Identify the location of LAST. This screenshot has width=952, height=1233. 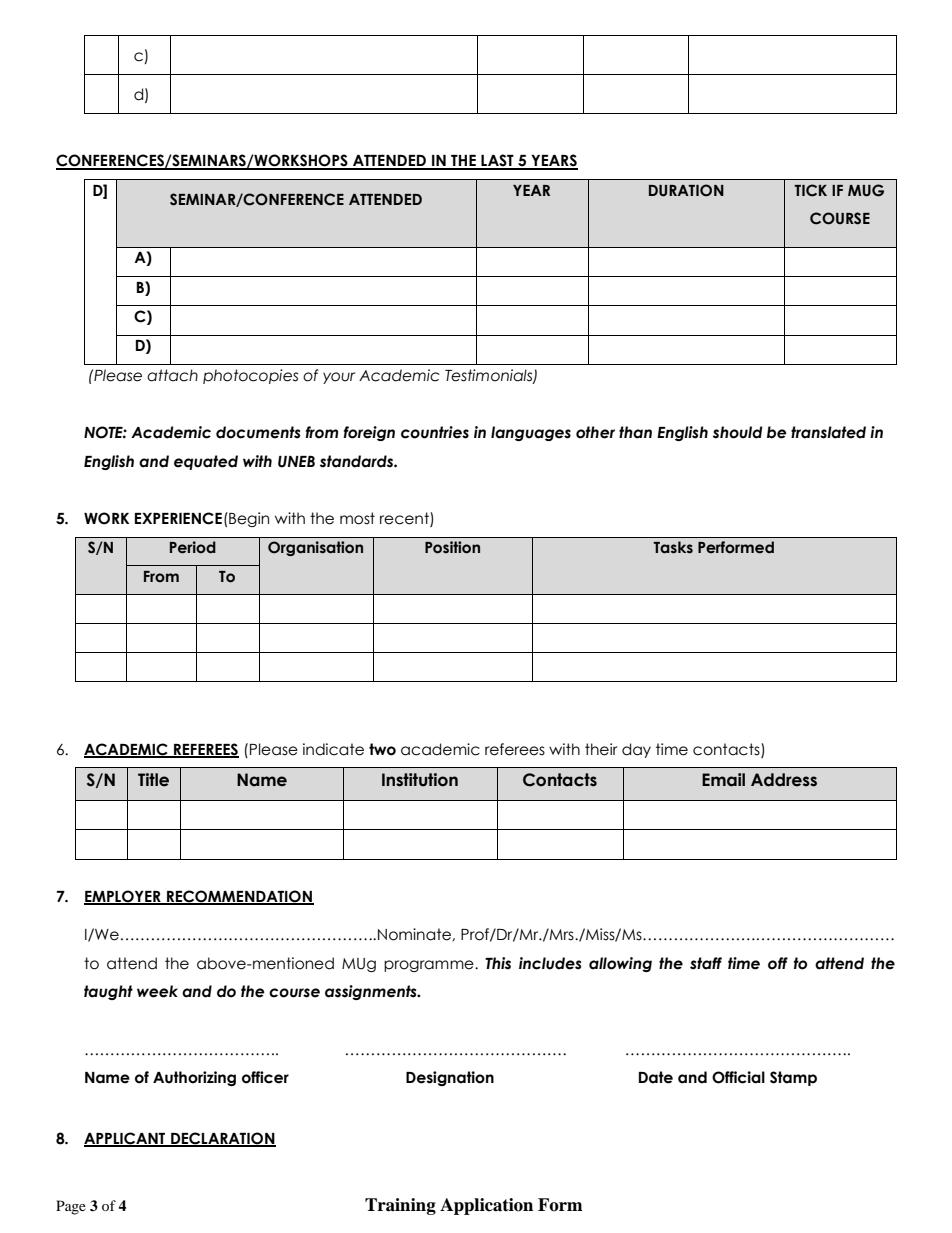
(497, 161).
